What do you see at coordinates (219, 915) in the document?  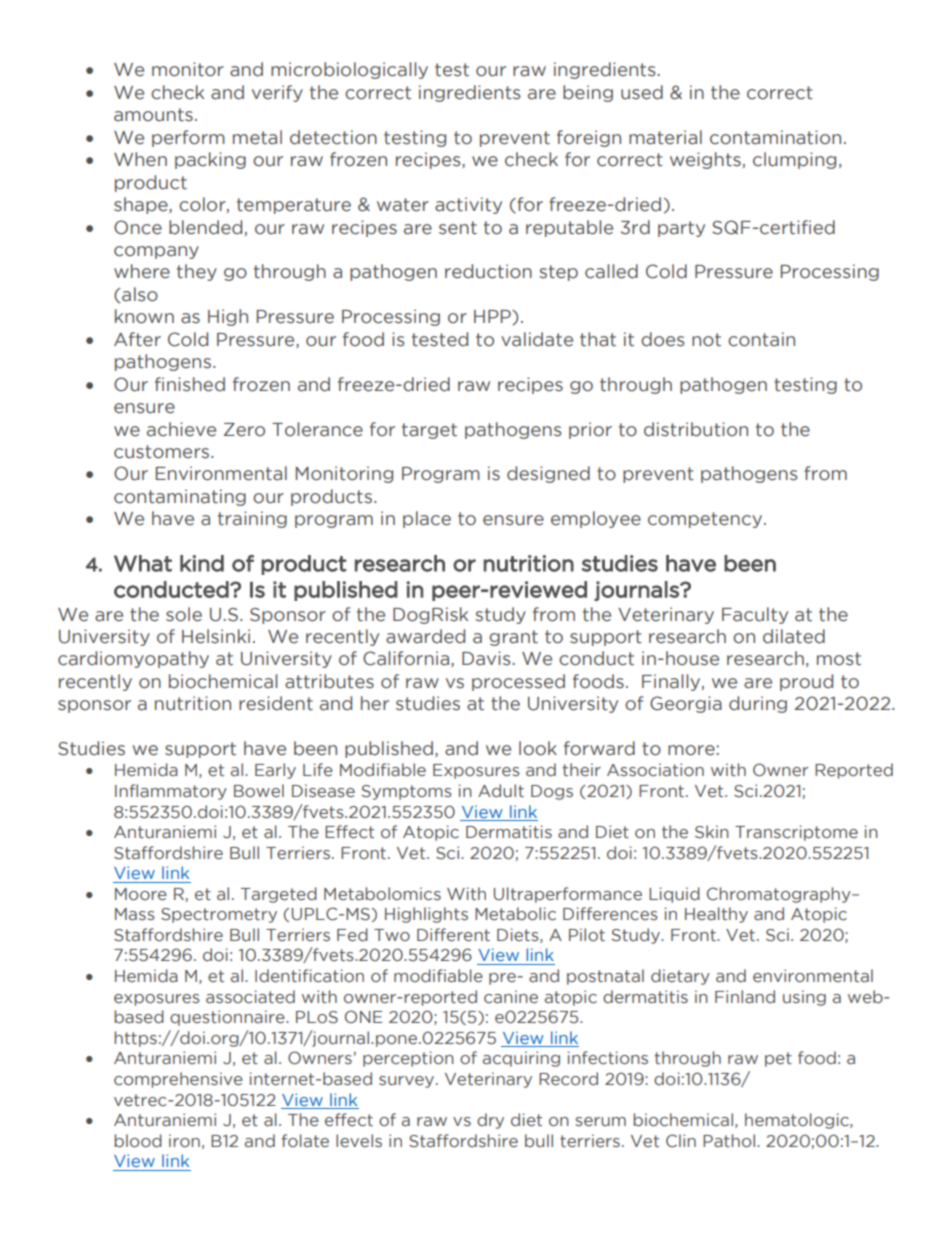 I see `Spectrometry` at bounding box center [219, 915].
